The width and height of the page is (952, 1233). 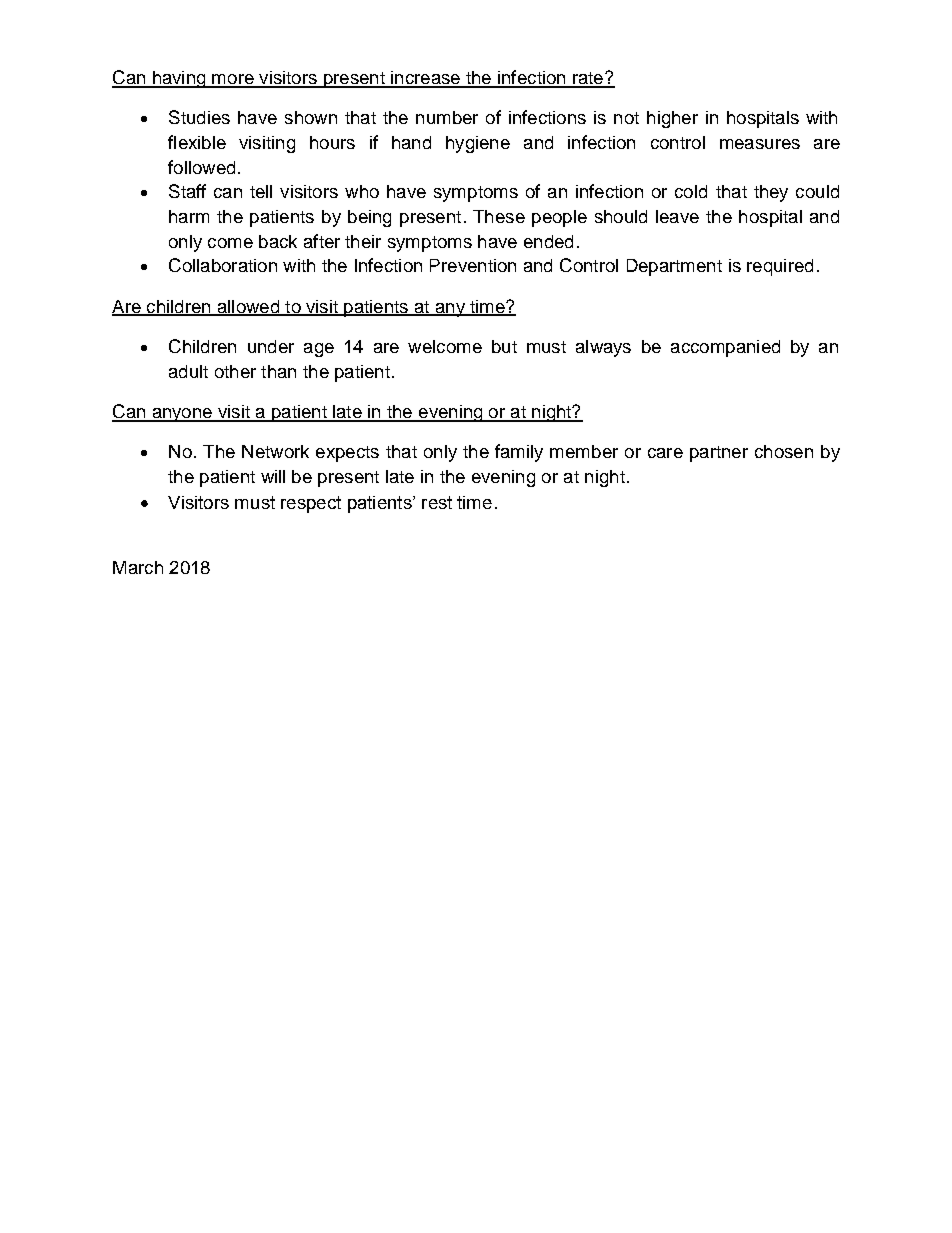 What do you see at coordinates (719, 454) in the page?
I see `partner` at bounding box center [719, 454].
